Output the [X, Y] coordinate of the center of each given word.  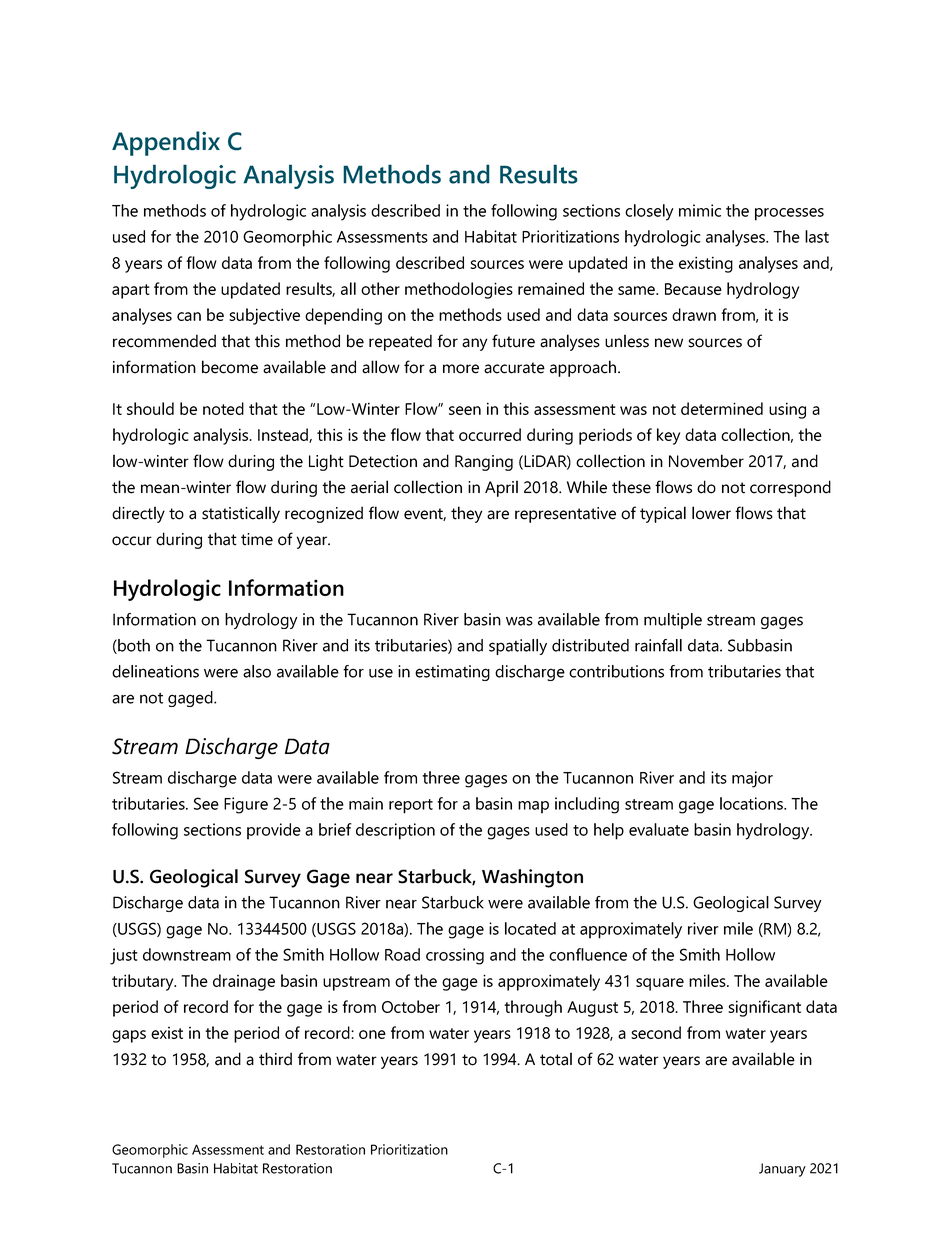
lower [711, 513]
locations [752, 803]
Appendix [166, 143]
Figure [246, 805]
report [411, 806]
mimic [700, 210]
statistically [241, 514]
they [466, 514]
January [782, 1170]
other [380, 288]
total [556, 1059]
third [275, 1059]
